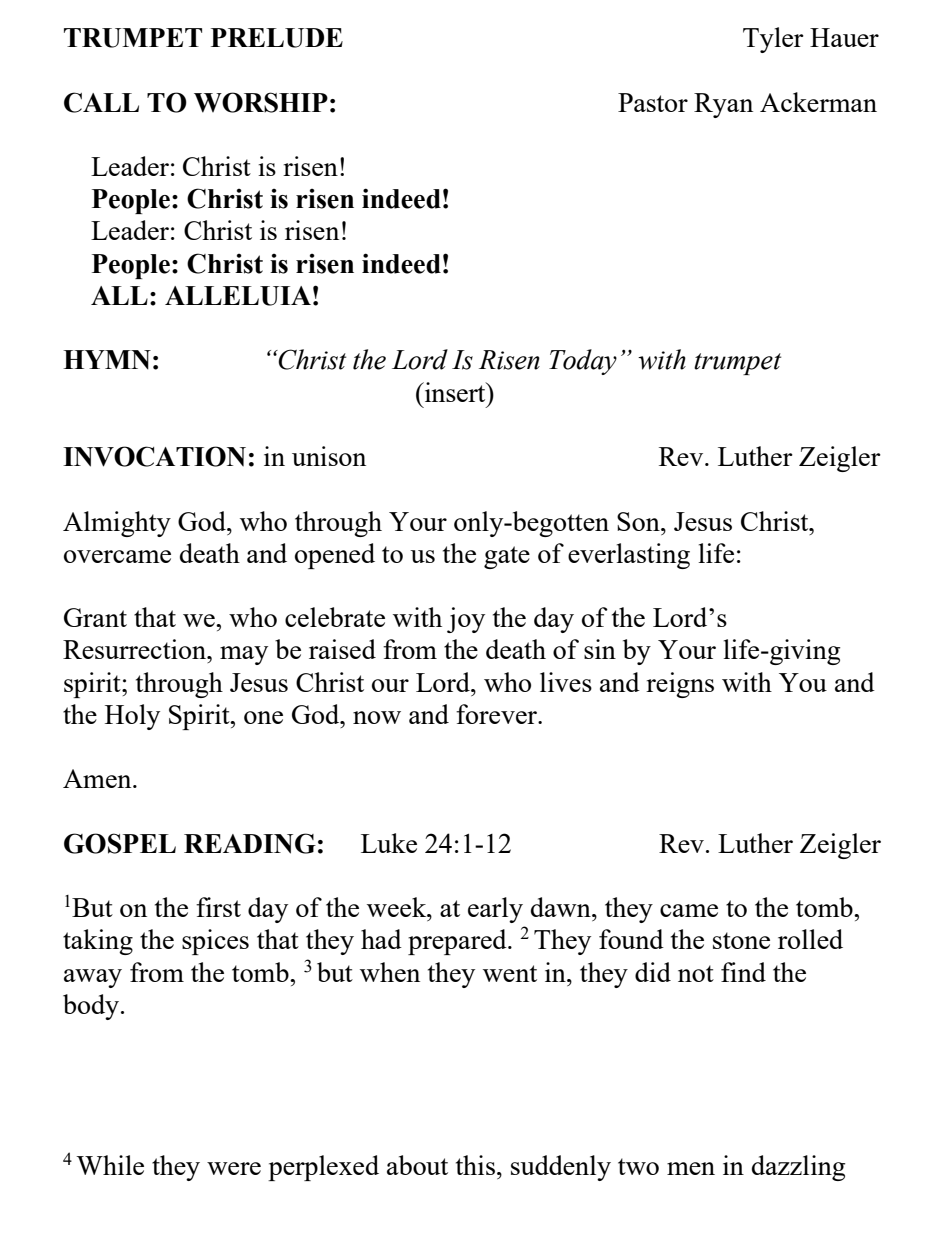 This image has width=952, height=1233. What do you see at coordinates (261, 102) in the image?
I see `WORSHIP` at bounding box center [261, 102].
